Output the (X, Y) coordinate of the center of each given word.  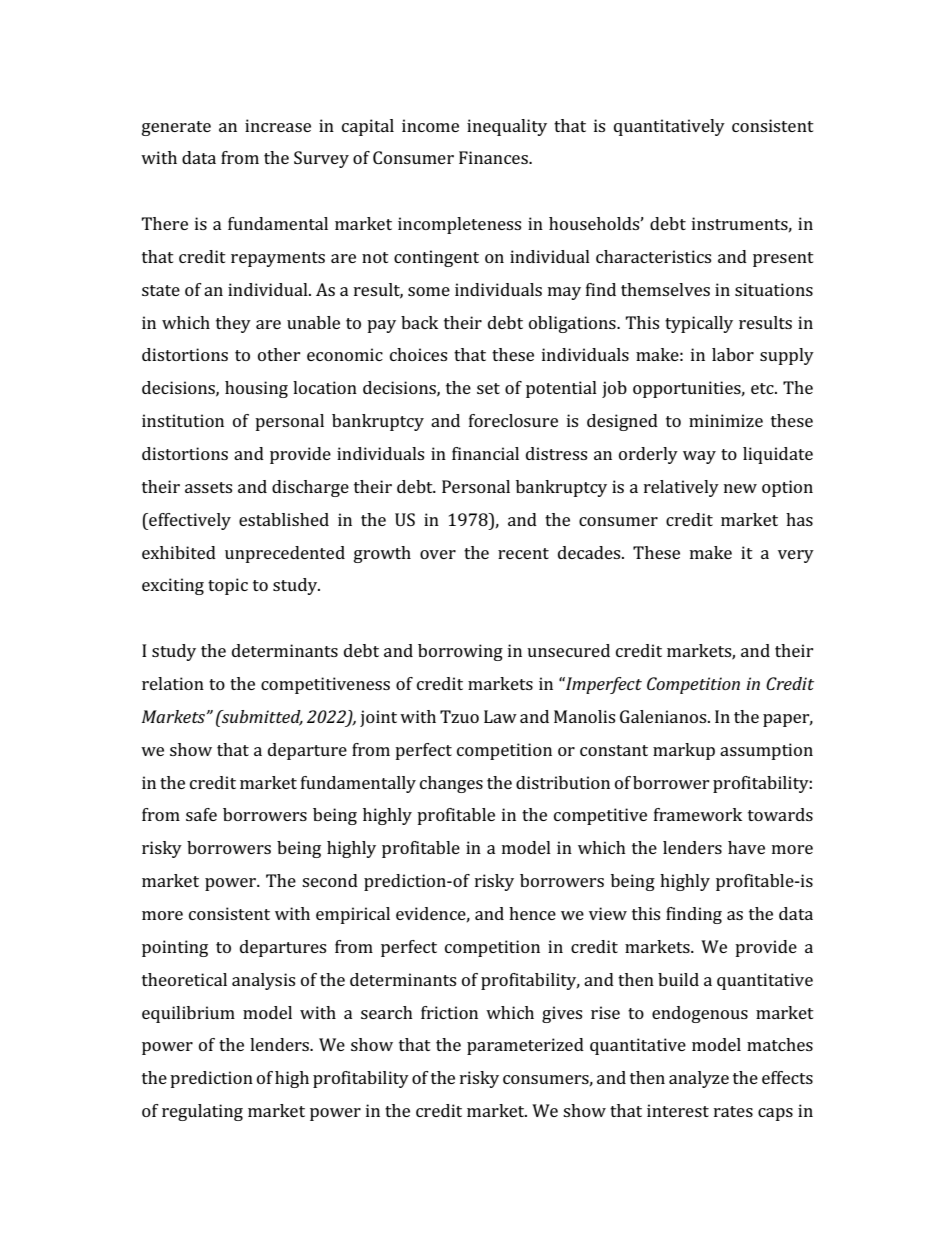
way (699, 457)
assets (208, 487)
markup (684, 751)
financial (485, 453)
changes (451, 784)
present (783, 259)
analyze (699, 1079)
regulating (202, 1112)
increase (278, 125)
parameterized (525, 1046)
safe (201, 814)
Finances (494, 157)
